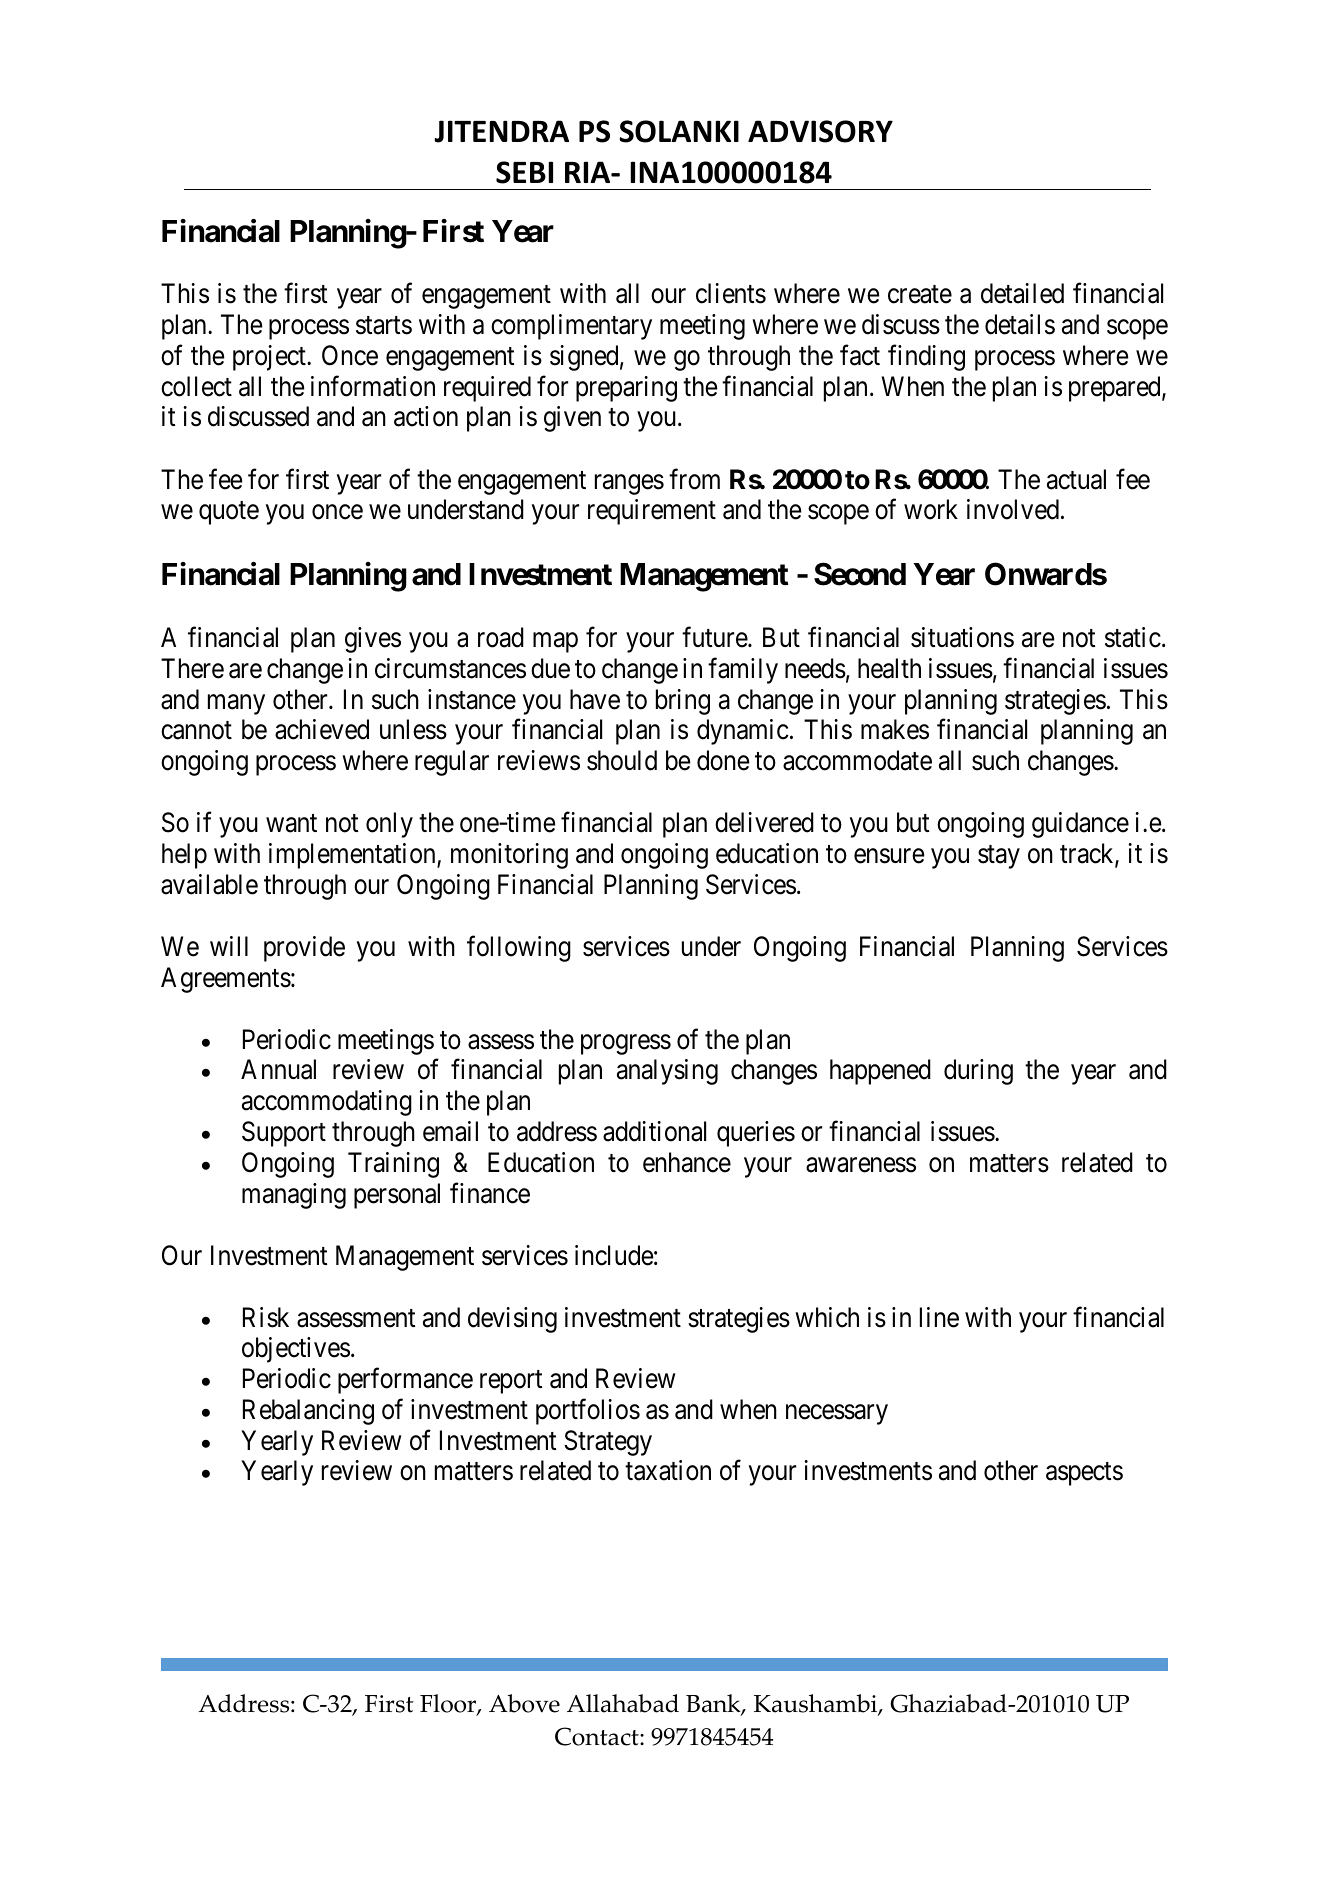 This screenshot has height=1878, width=1328. Describe the element at coordinates (1022, 293) in the screenshot. I see `detailed` at that location.
